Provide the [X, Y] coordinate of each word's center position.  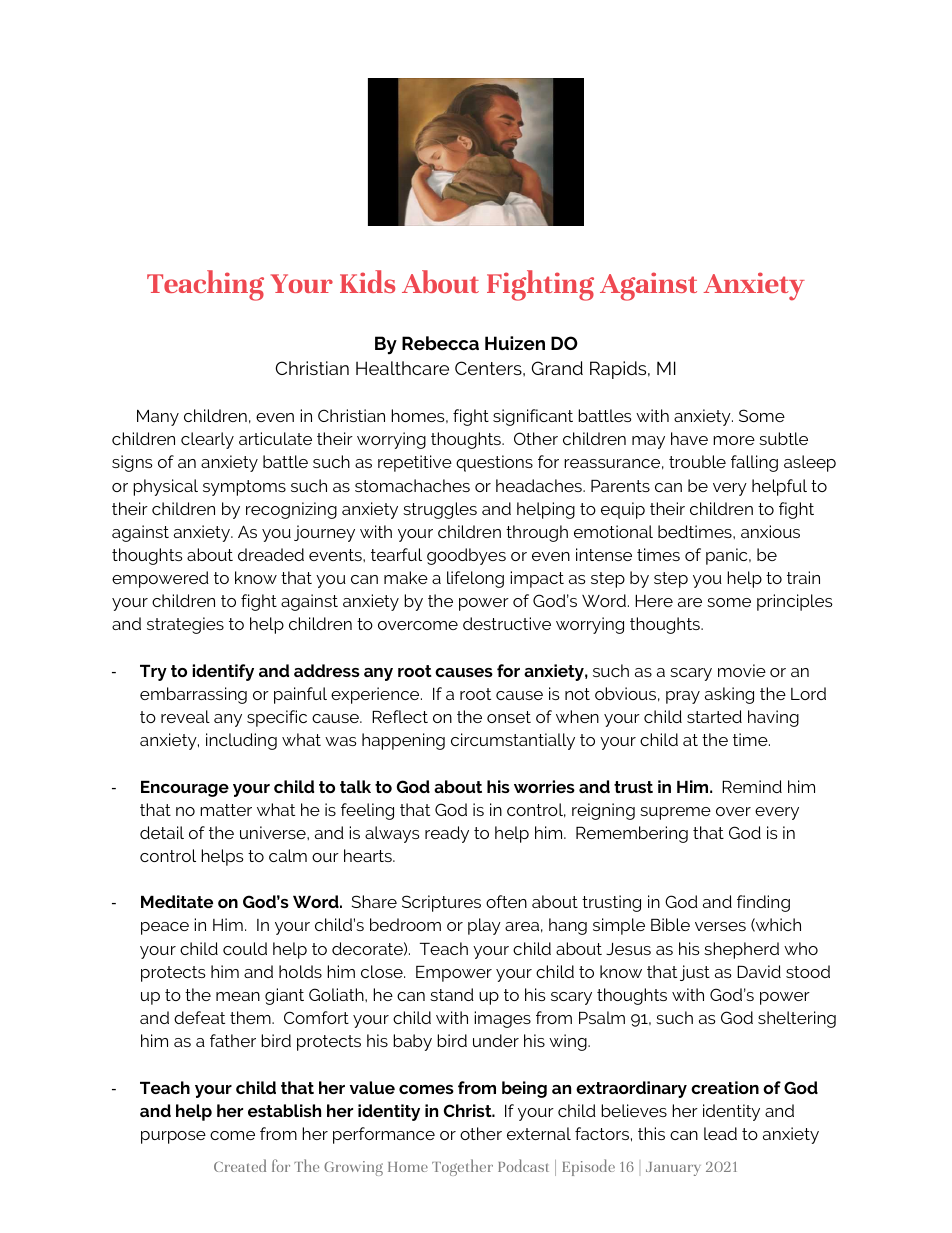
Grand [557, 368]
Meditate [177, 901]
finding [763, 903]
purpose [173, 1137]
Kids [367, 281]
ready [447, 834]
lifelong [475, 579]
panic [728, 556]
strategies [185, 625]
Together [462, 1167]
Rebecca [440, 343]
